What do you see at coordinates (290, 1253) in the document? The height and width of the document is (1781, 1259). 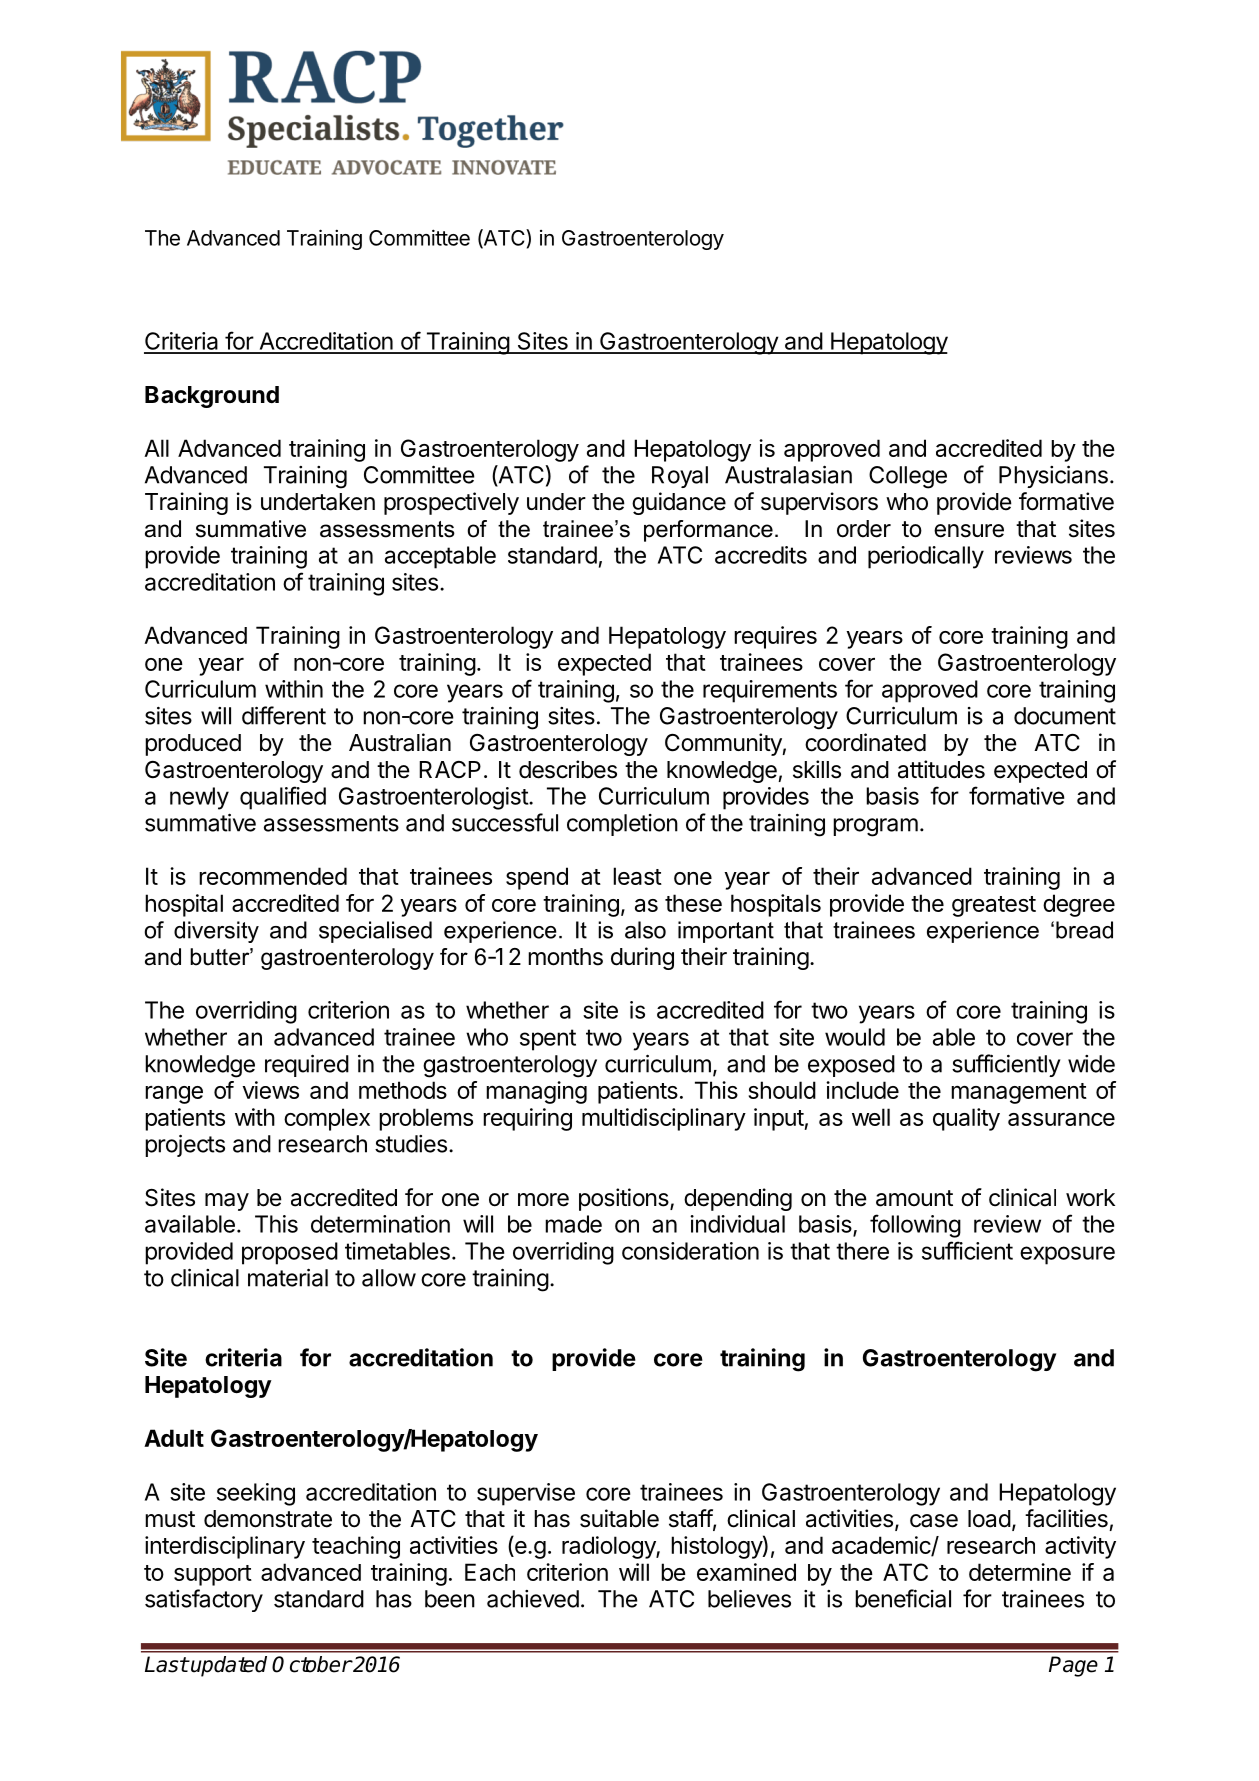 I see `proposed` at bounding box center [290, 1253].
